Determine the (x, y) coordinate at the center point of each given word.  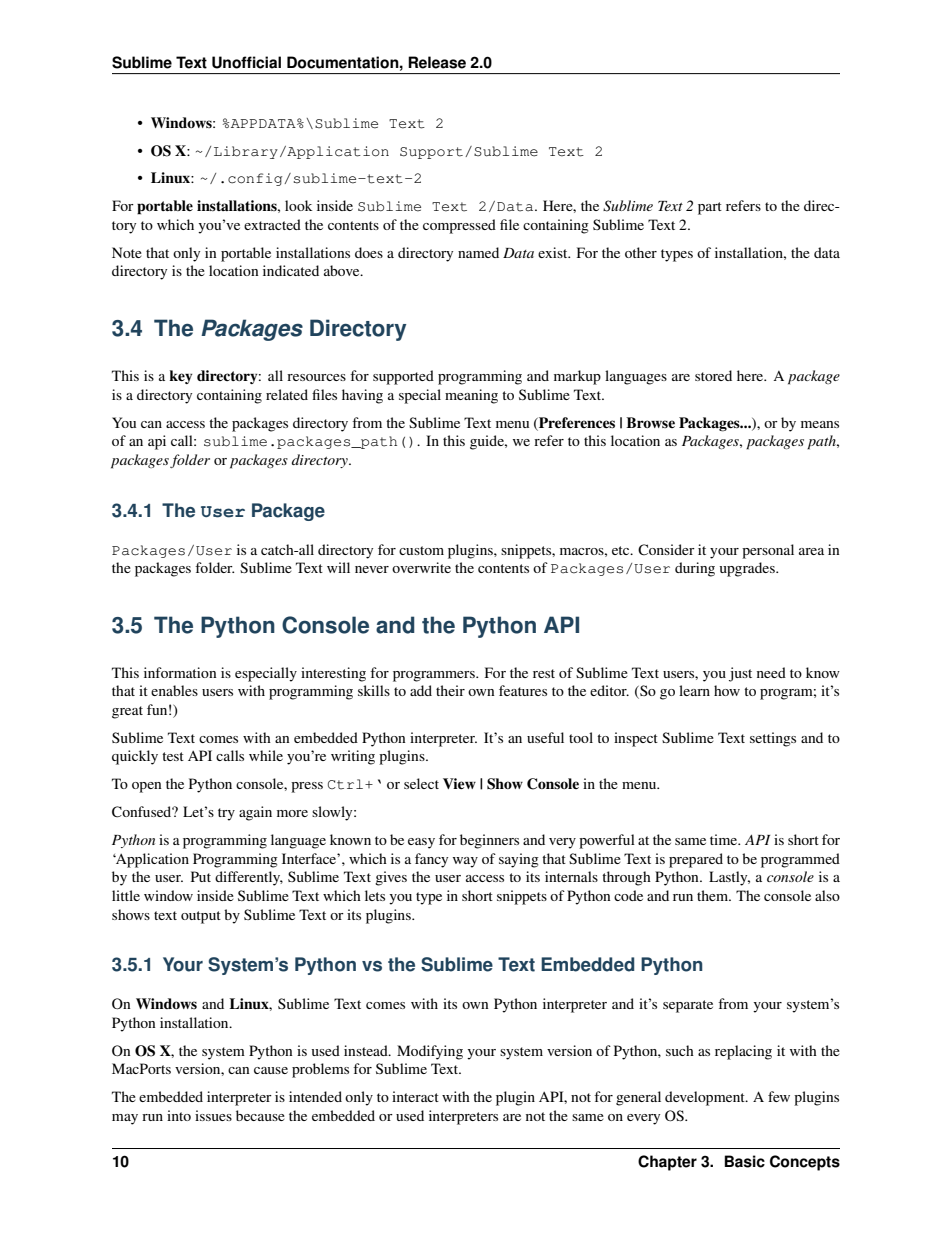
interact (415, 1096)
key (180, 377)
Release (437, 62)
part (710, 208)
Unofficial (246, 62)
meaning (471, 396)
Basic (745, 1161)
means (820, 424)
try (226, 814)
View (459, 783)
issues (213, 1115)
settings (773, 739)
